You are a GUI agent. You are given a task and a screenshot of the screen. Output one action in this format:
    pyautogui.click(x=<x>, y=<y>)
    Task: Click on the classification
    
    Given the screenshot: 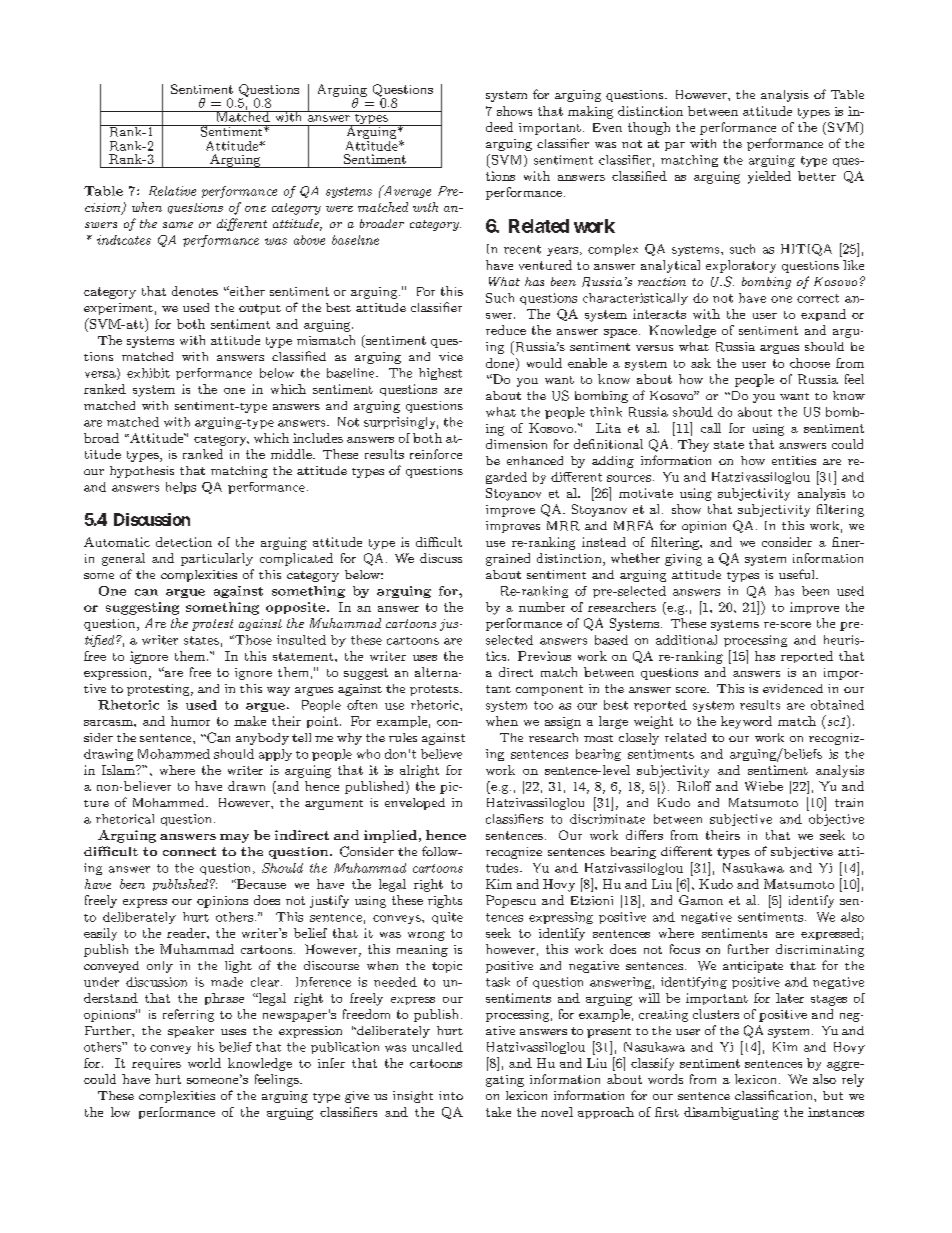 What is the action you would take?
    pyautogui.click(x=775, y=1095)
